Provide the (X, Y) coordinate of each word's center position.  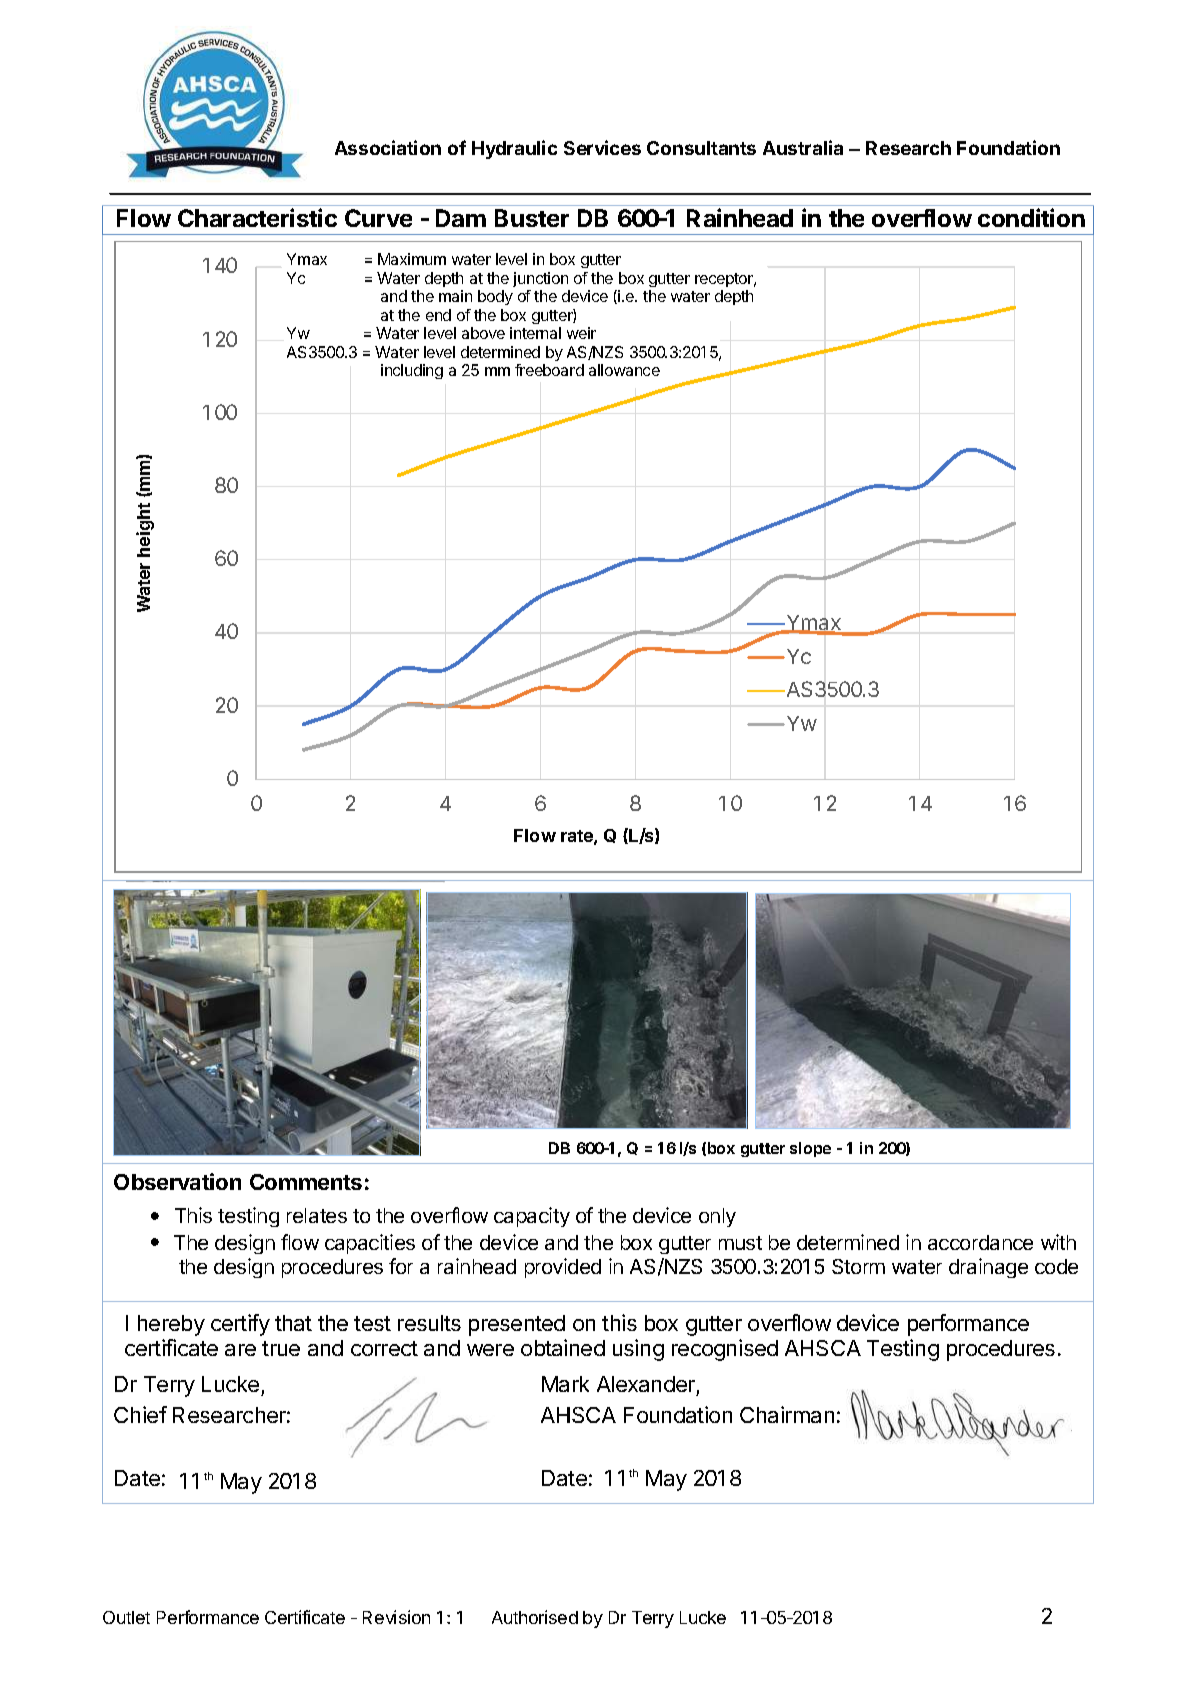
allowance (624, 370)
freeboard (549, 370)
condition (1031, 217)
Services (602, 147)
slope (810, 1149)
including (412, 371)
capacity (532, 1217)
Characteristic (257, 217)
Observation (177, 1181)
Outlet (126, 1617)
